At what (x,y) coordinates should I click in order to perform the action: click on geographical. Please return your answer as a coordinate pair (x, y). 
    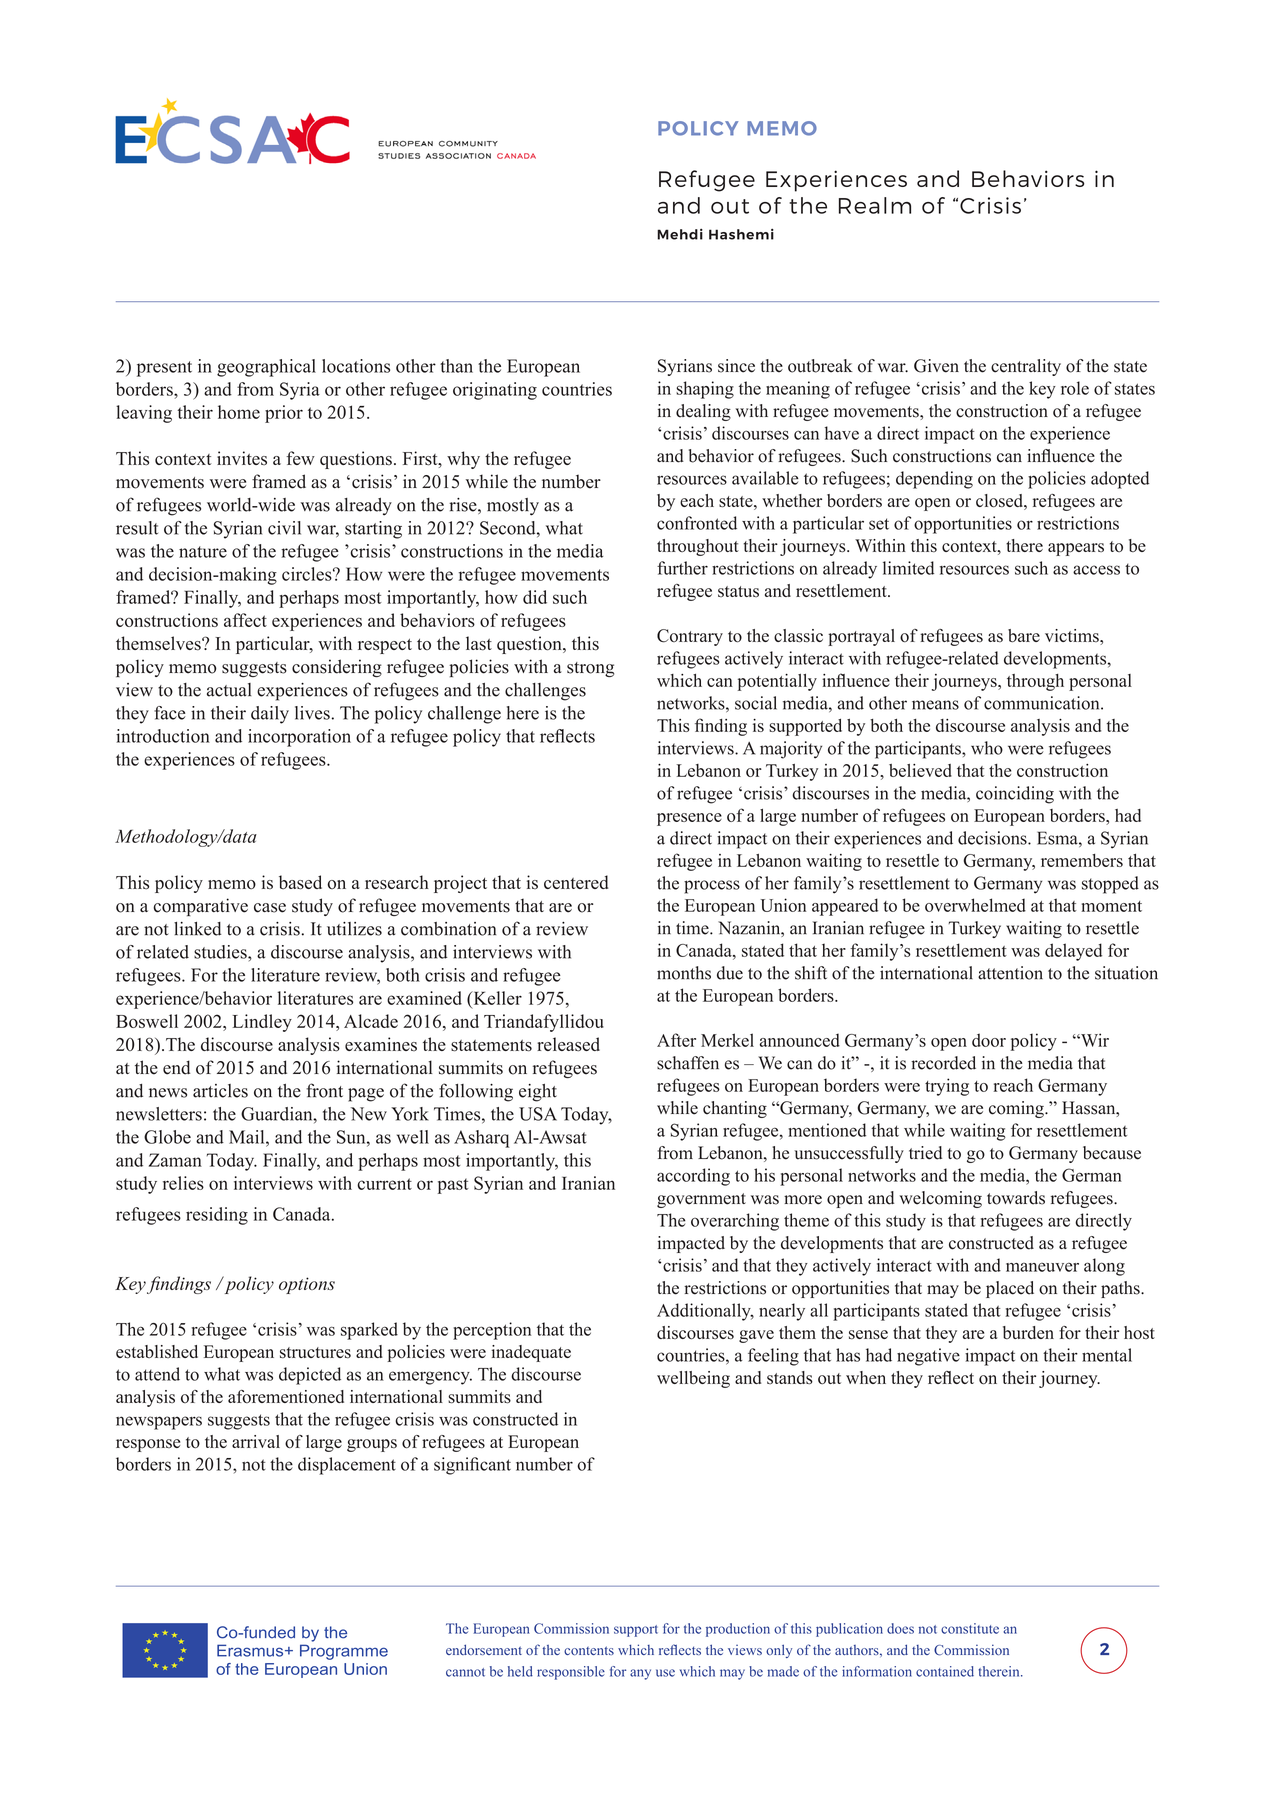
    Looking at the image, I should click on (266, 368).
